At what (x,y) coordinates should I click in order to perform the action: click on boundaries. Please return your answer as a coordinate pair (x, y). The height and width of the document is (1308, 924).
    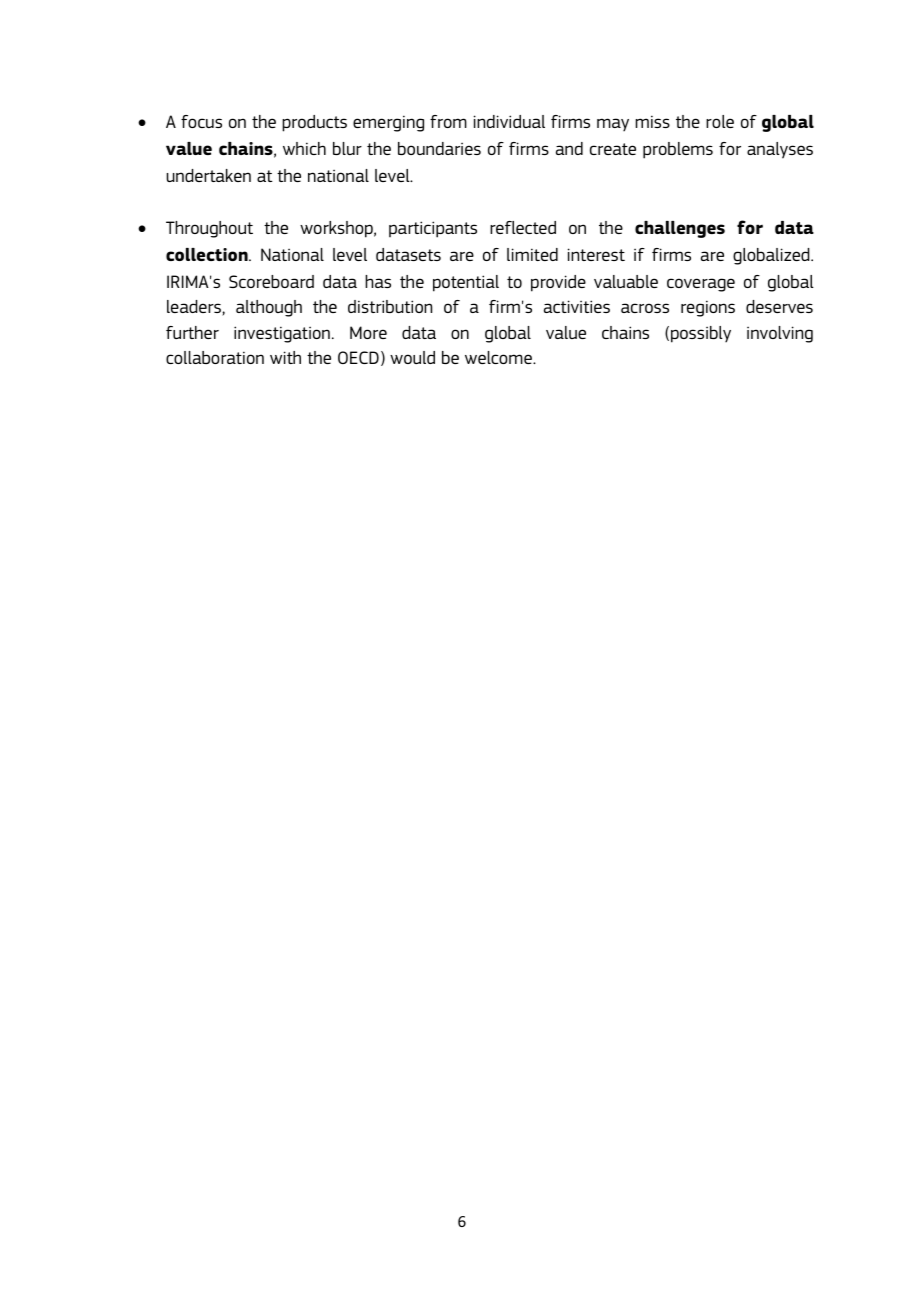
    Looking at the image, I should click on (439, 148).
